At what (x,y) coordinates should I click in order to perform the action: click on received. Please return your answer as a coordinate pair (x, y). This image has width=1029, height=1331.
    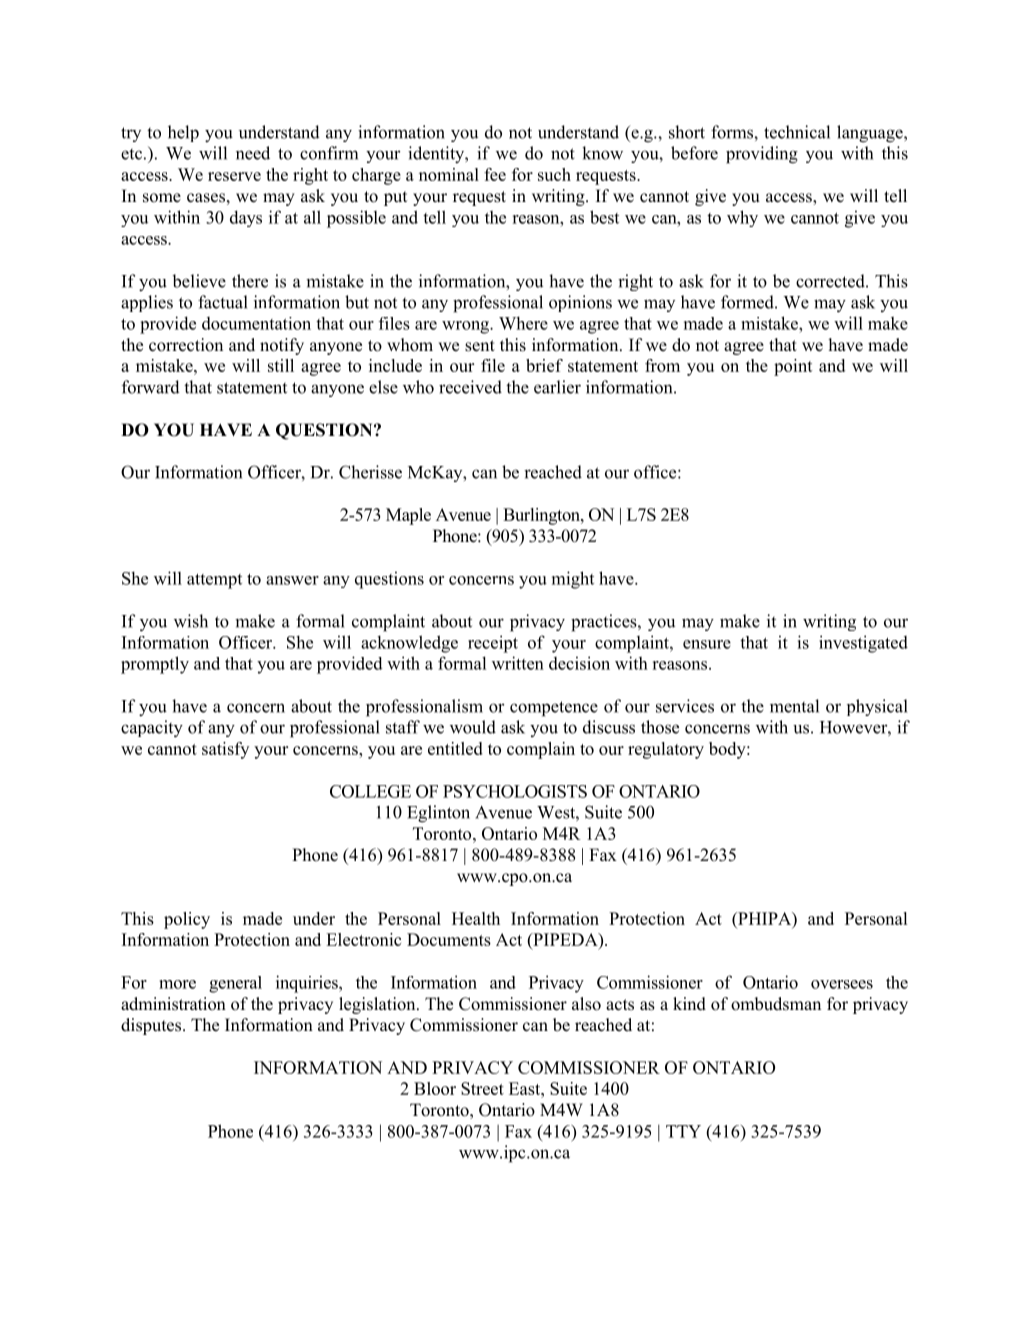
    Looking at the image, I should click on (470, 387).
